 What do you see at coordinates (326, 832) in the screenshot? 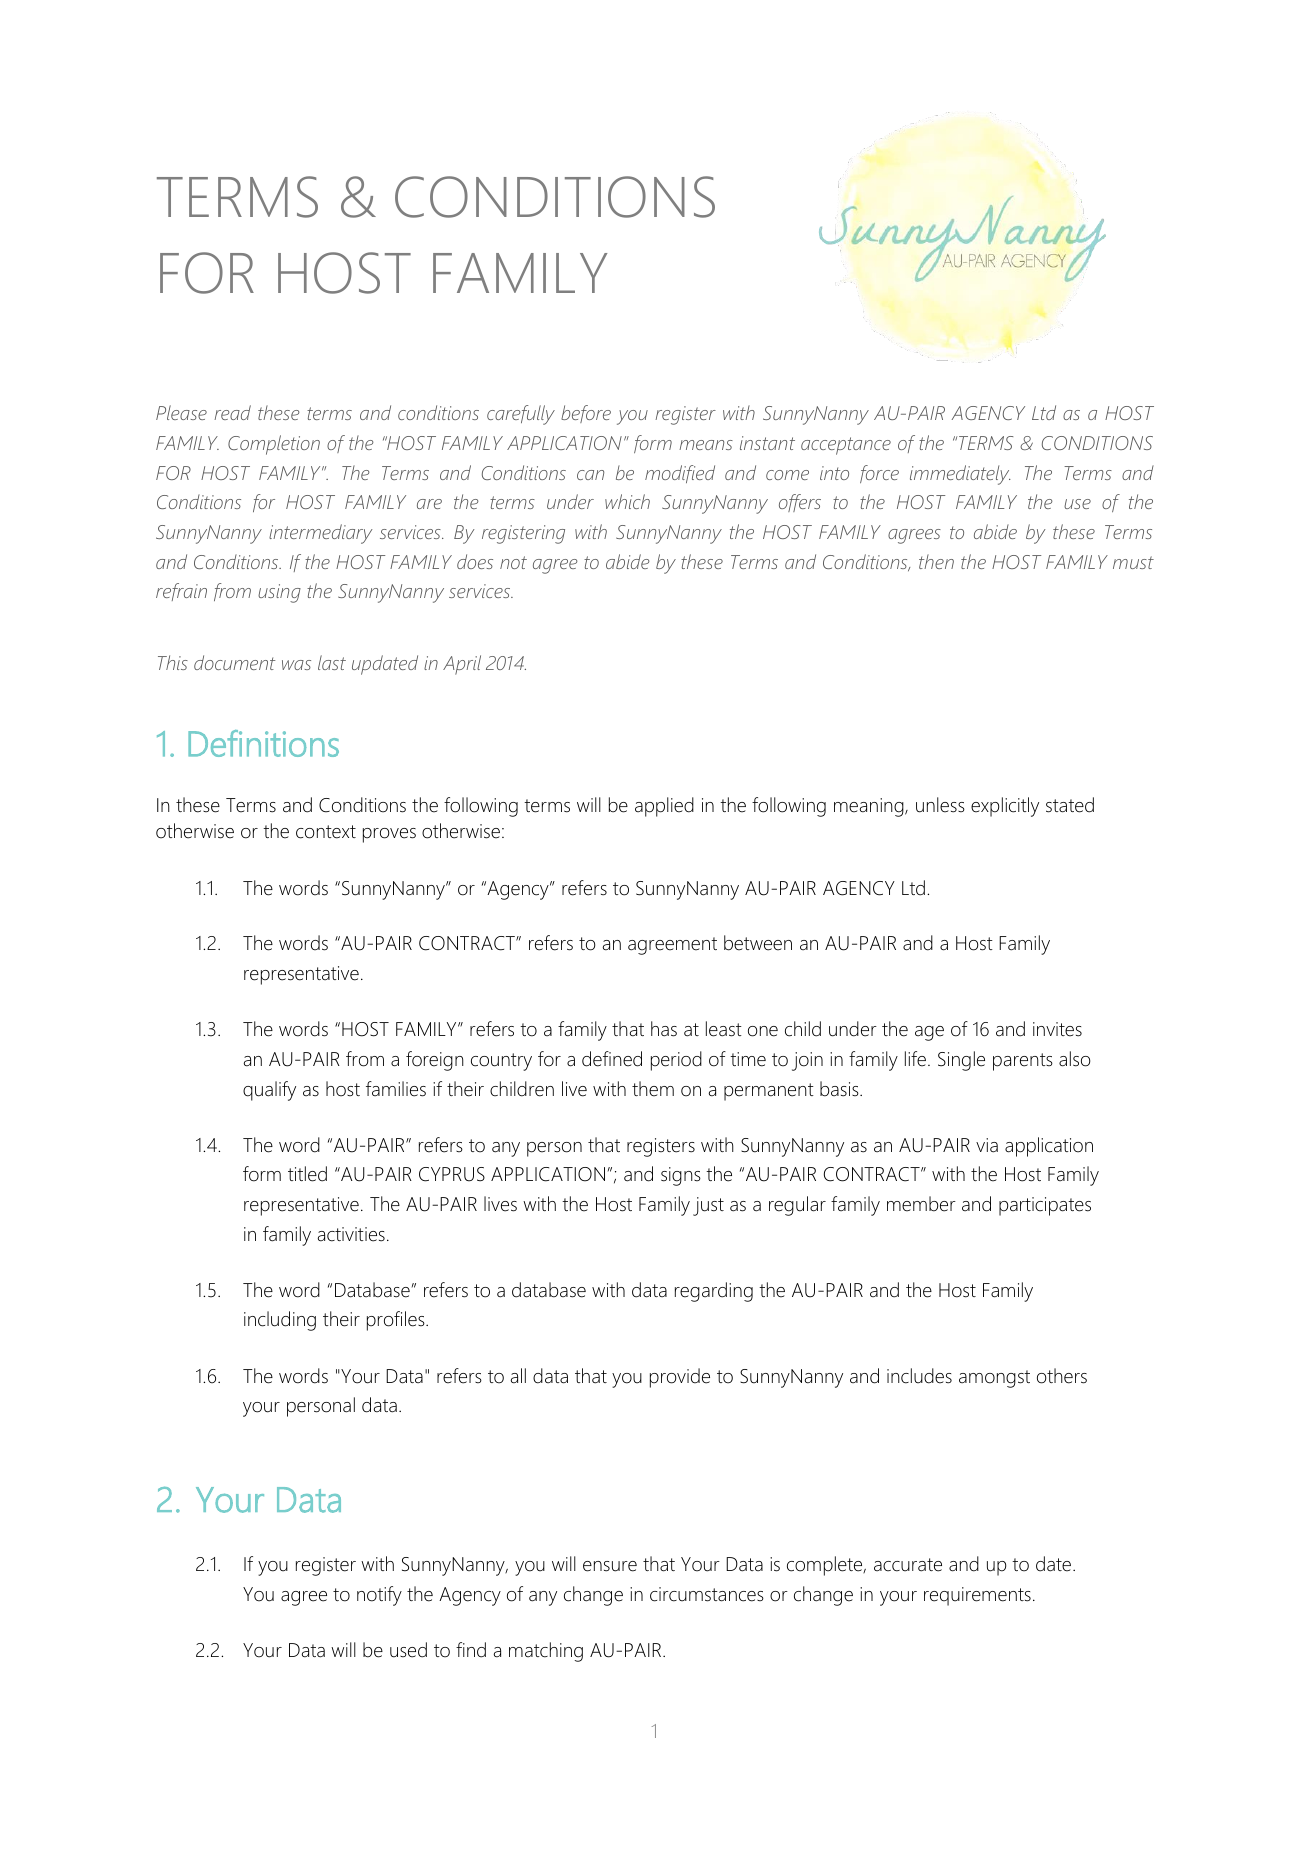
I see `context` at bounding box center [326, 832].
